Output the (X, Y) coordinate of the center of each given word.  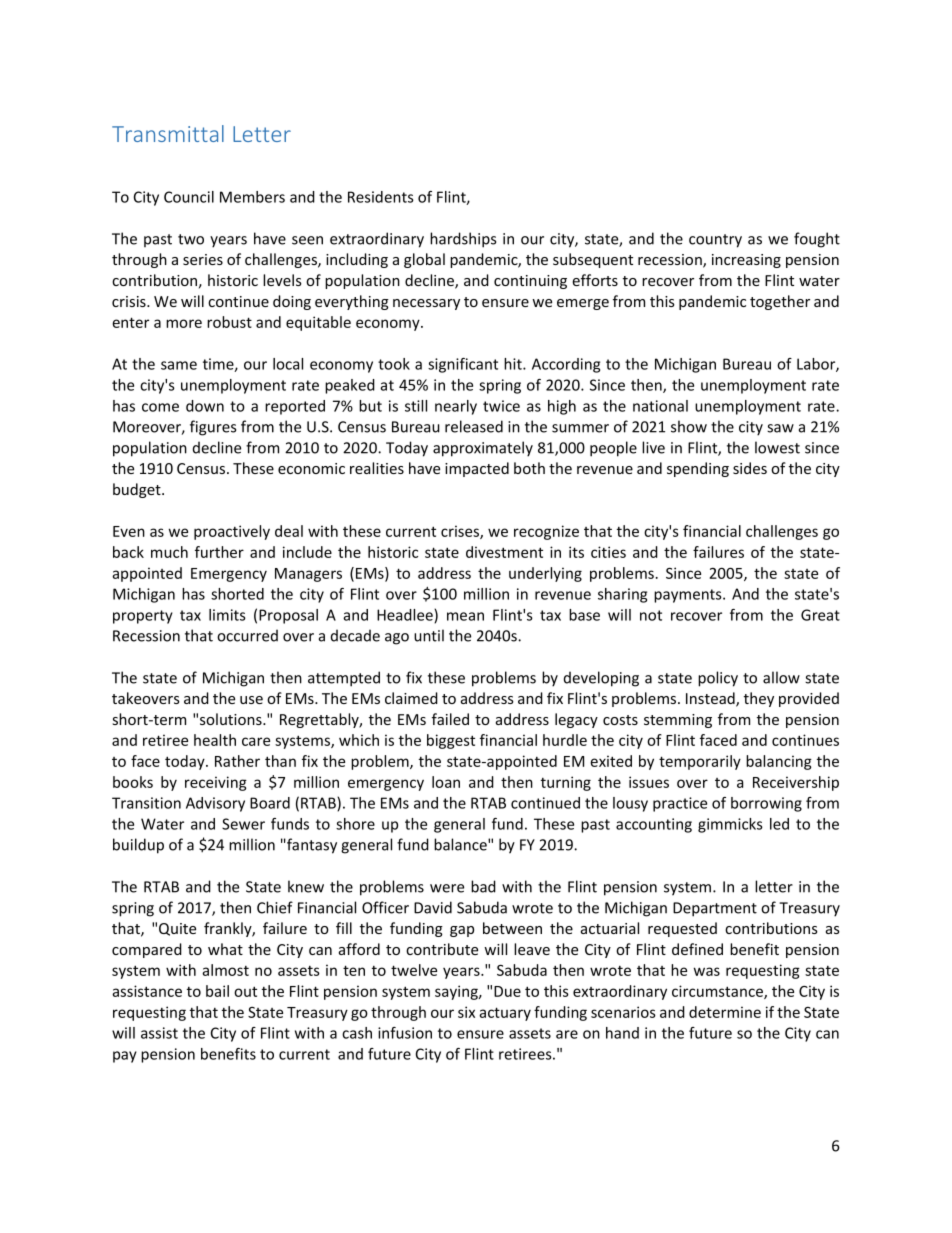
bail (217, 991)
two (191, 239)
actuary (505, 1014)
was (707, 971)
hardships (463, 240)
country (715, 241)
